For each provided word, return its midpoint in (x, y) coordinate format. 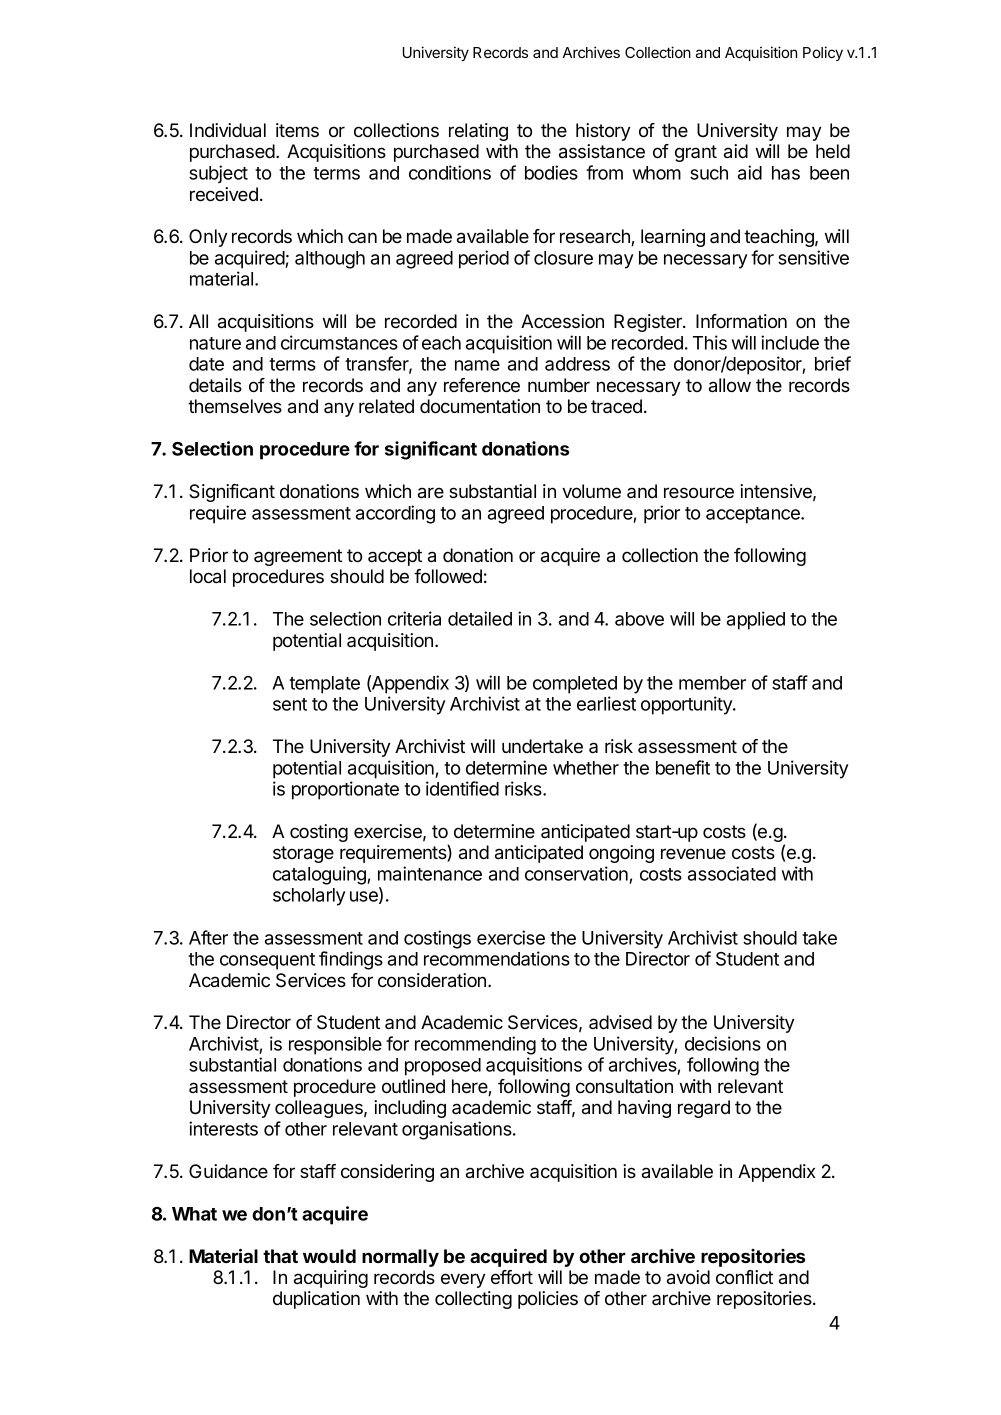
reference (482, 385)
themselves (235, 406)
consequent (267, 961)
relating (478, 132)
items (297, 130)
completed (575, 685)
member (712, 683)
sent (290, 704)
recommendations (497, 958)
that (280, 1256)
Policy (823, 53)
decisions (723, 1043)
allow (730, 385)
